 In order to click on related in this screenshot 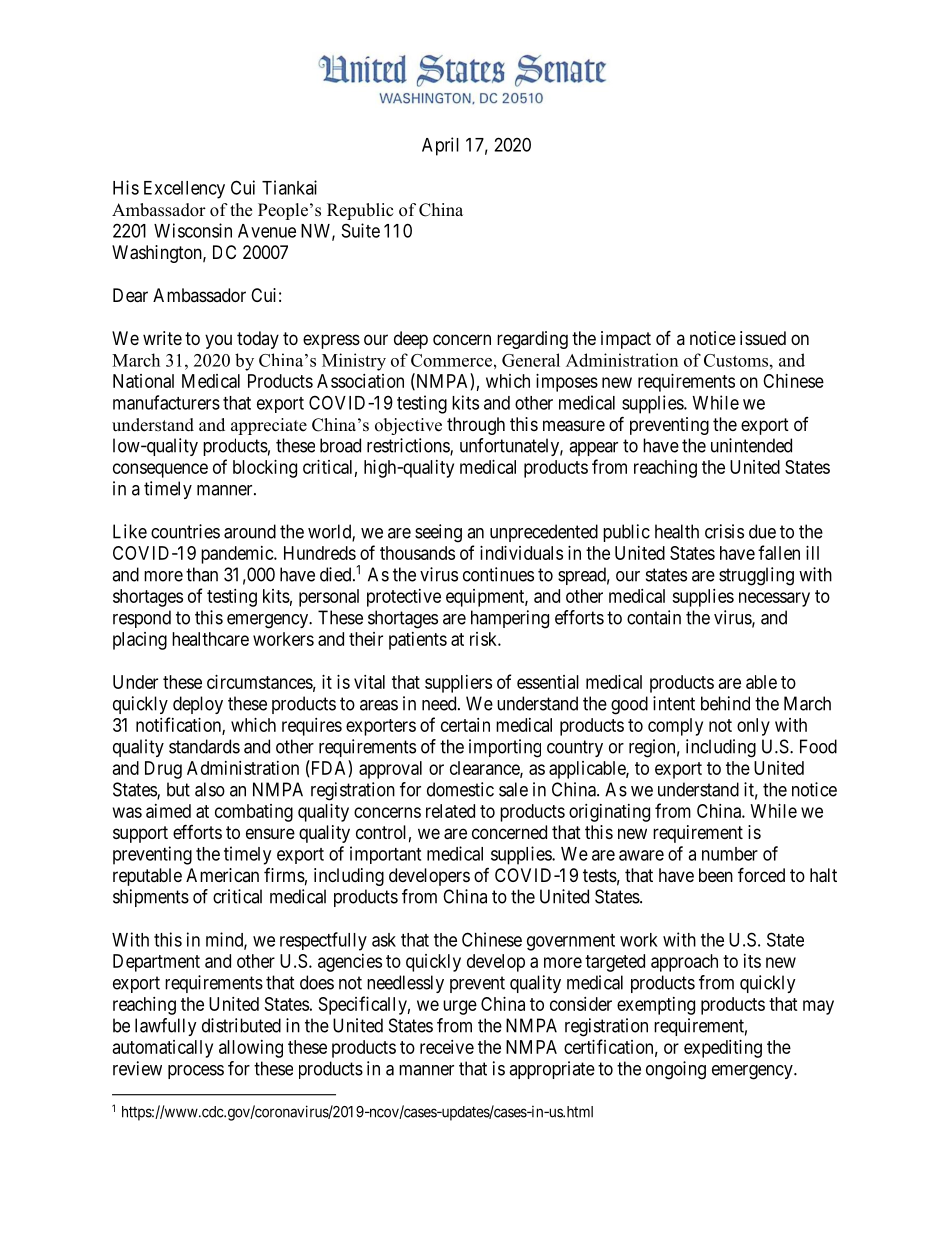, I will do `click(450, 811)`.
